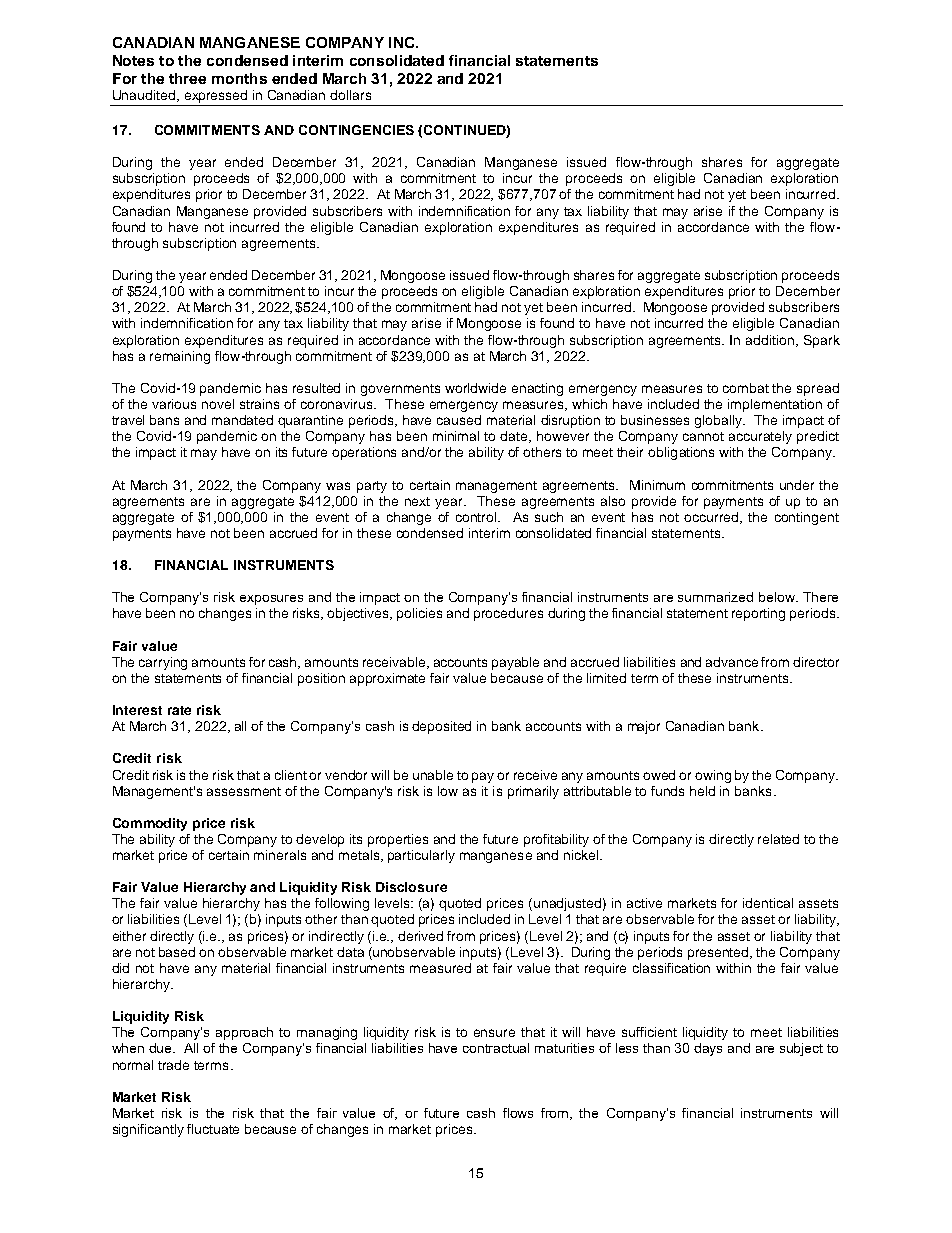 The image size is (952, 1233). What do you see at coordinates (771, 341) in the screenshot?
I see `addition` at bounding box center [771, 341].
